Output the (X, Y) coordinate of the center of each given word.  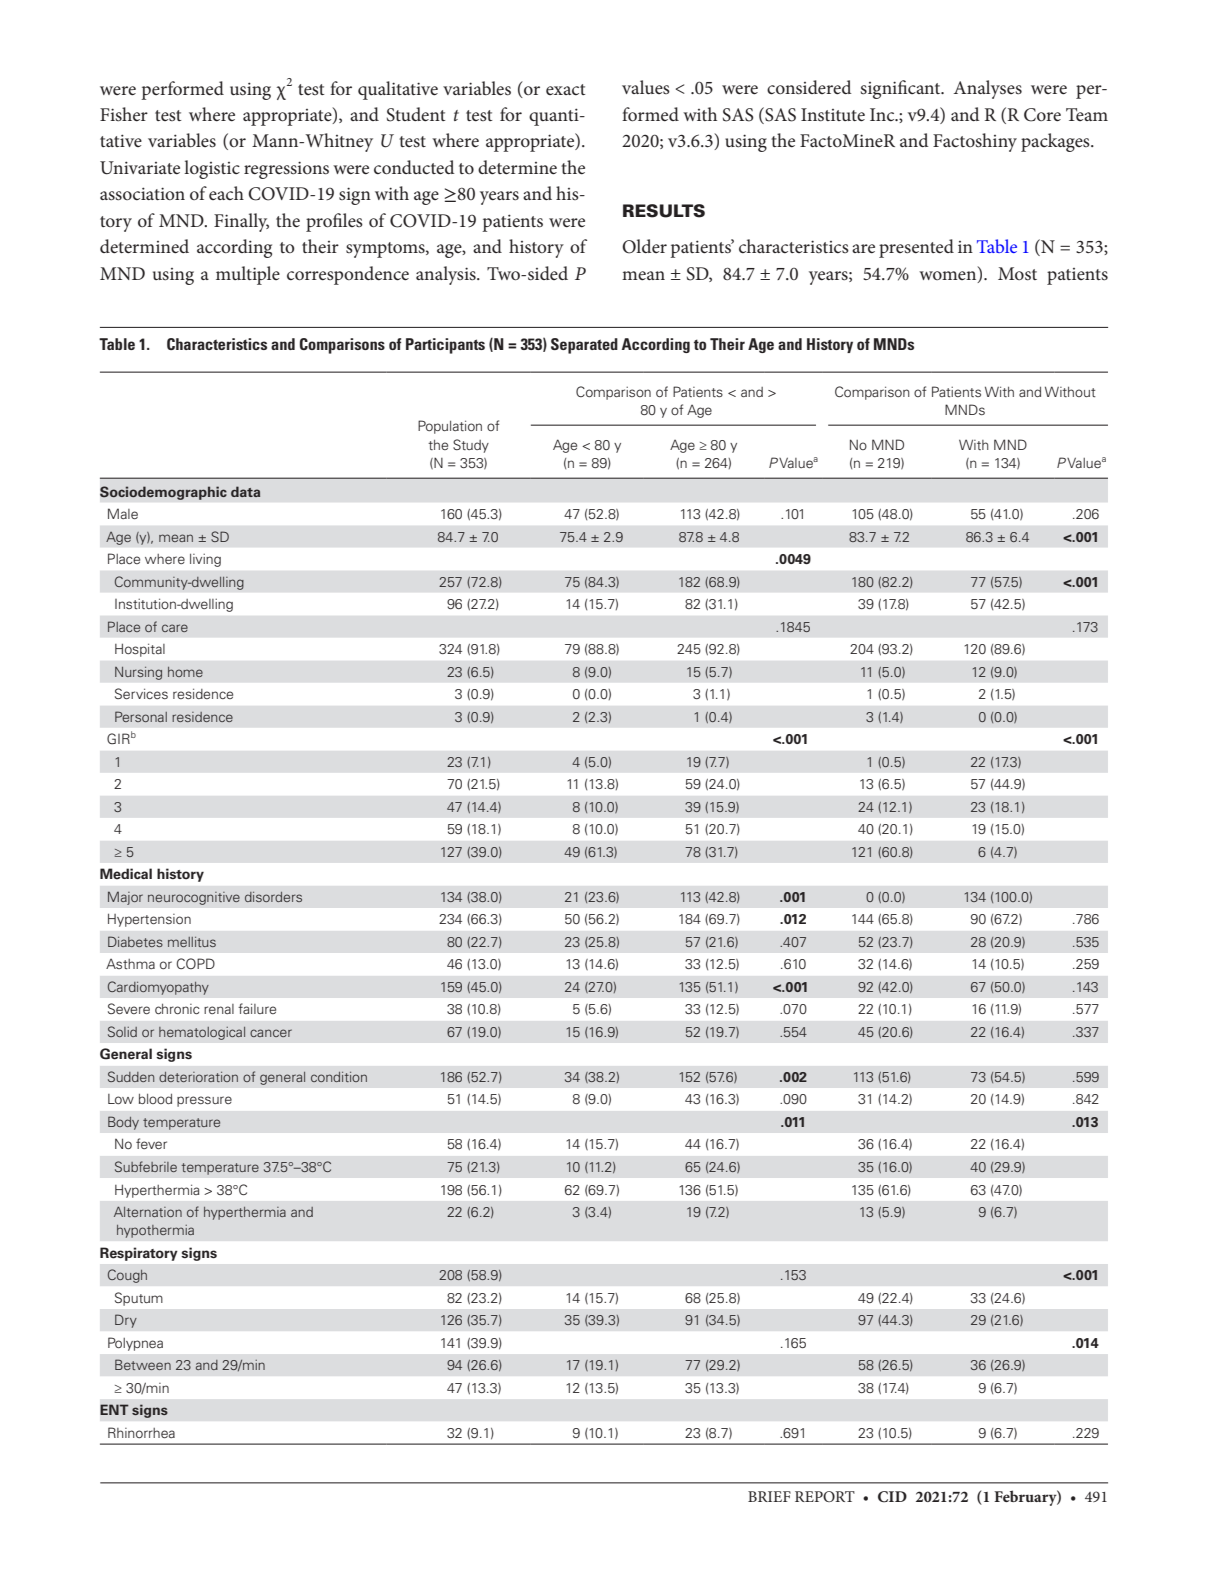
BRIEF (769, 1496)
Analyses (988, 89)
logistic (212, 169)
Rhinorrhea (141, 1432)
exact (566, 89)
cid (892, 1497)
